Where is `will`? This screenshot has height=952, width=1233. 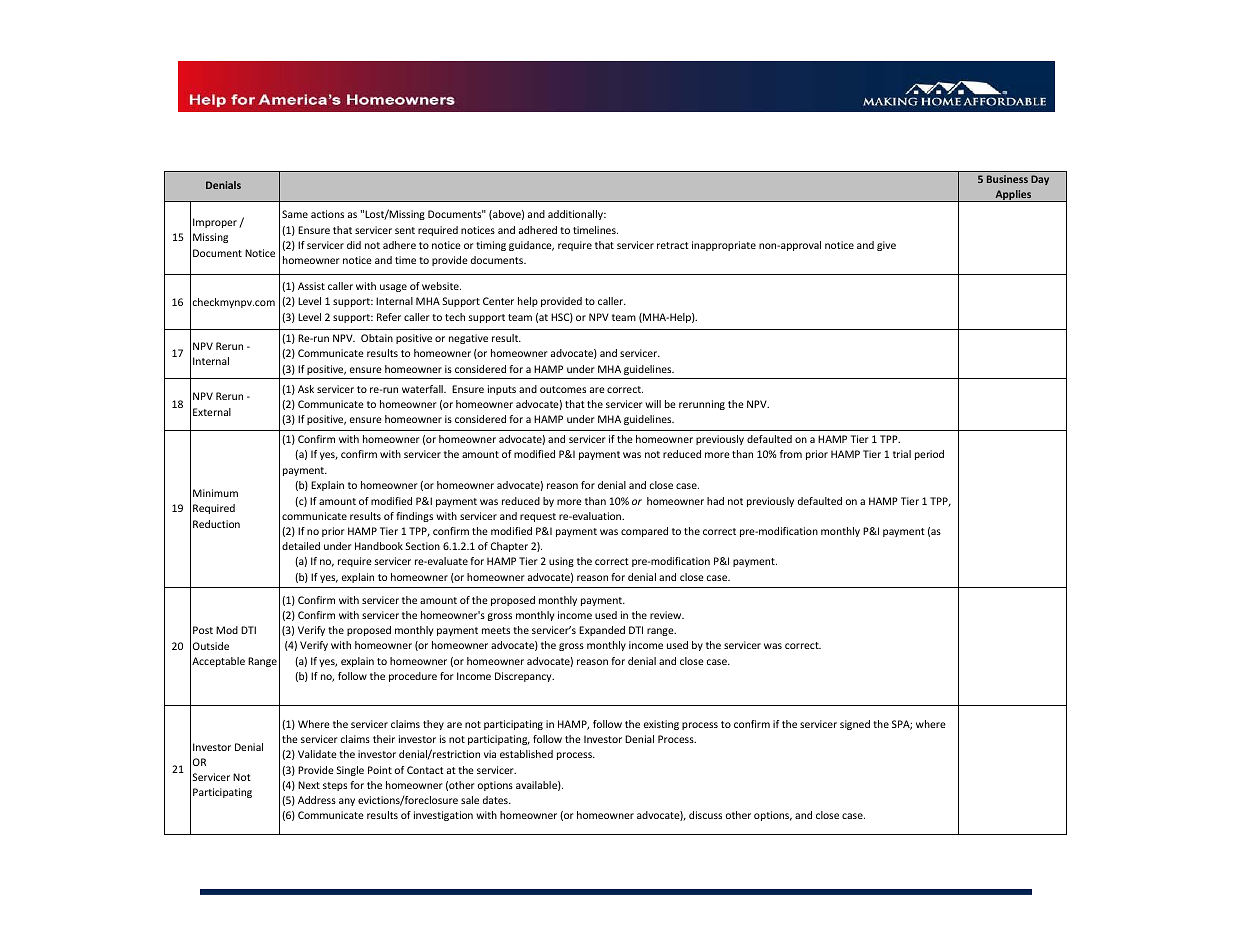 will is located at coordinates (653, 404).
